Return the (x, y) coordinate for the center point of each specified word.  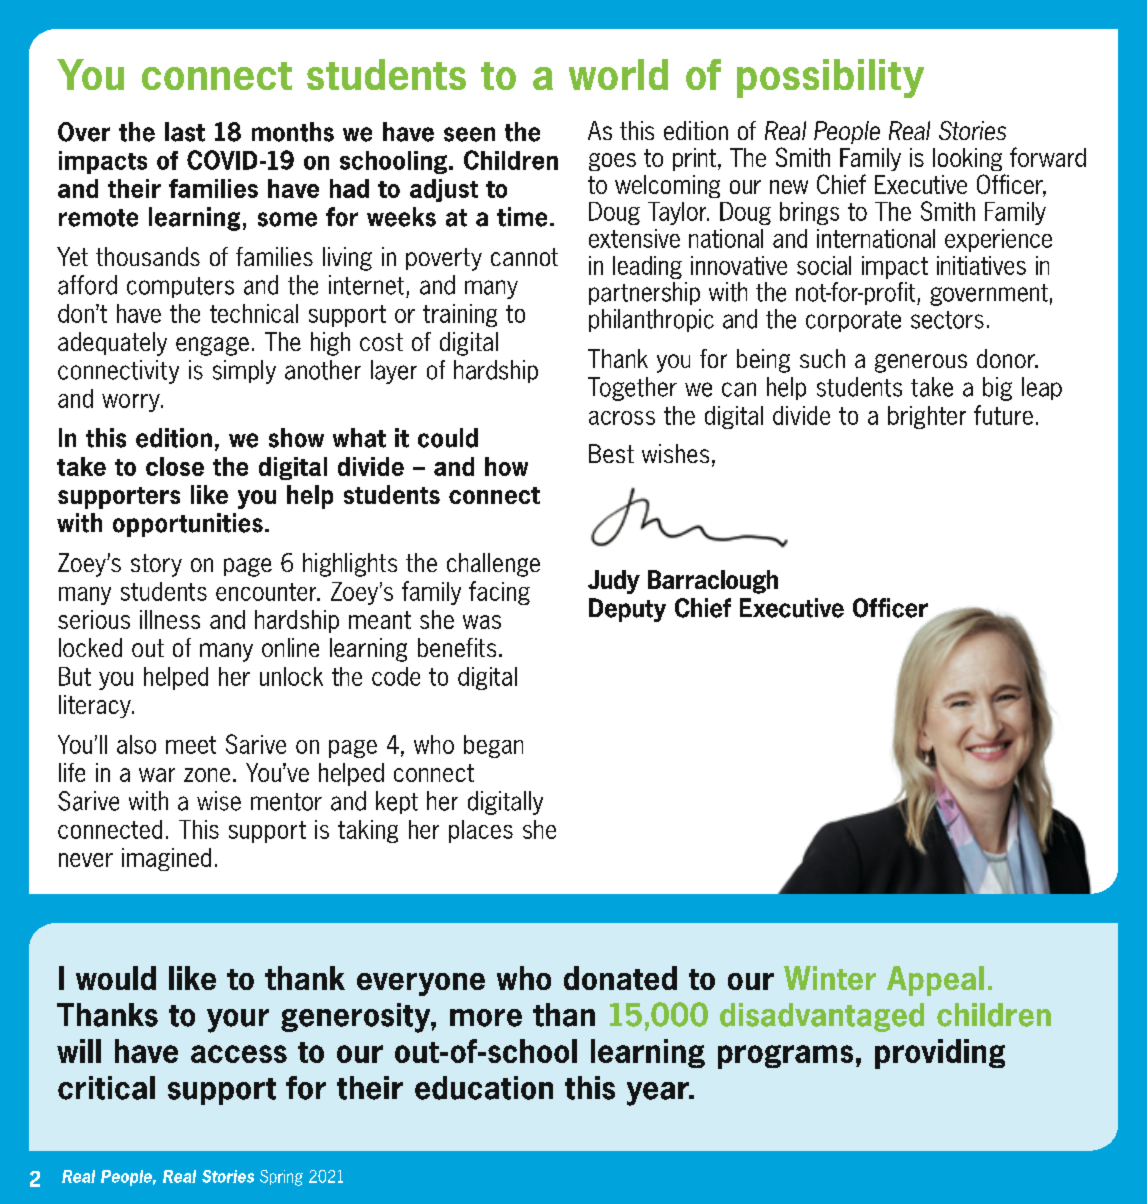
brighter (927, 417)
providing (940, 1054)
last (185, 132)
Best (611, 453)
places (481, 831)
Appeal (935, 981)
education (484, 1088)
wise (219, 801)
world (618, 74)
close (175, 466)
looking (967, 159)
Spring (281, 1178)
